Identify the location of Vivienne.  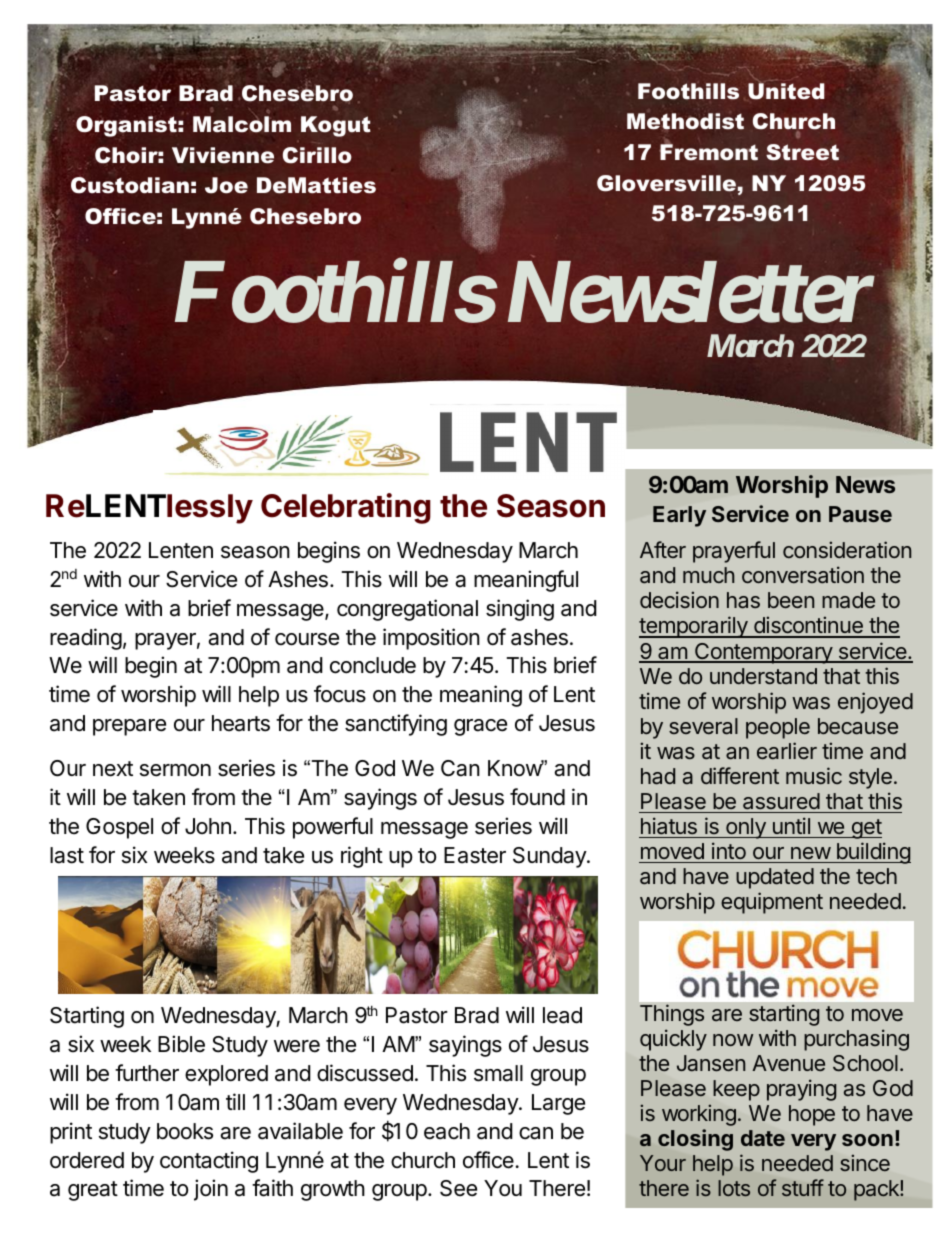
(223, 155).
